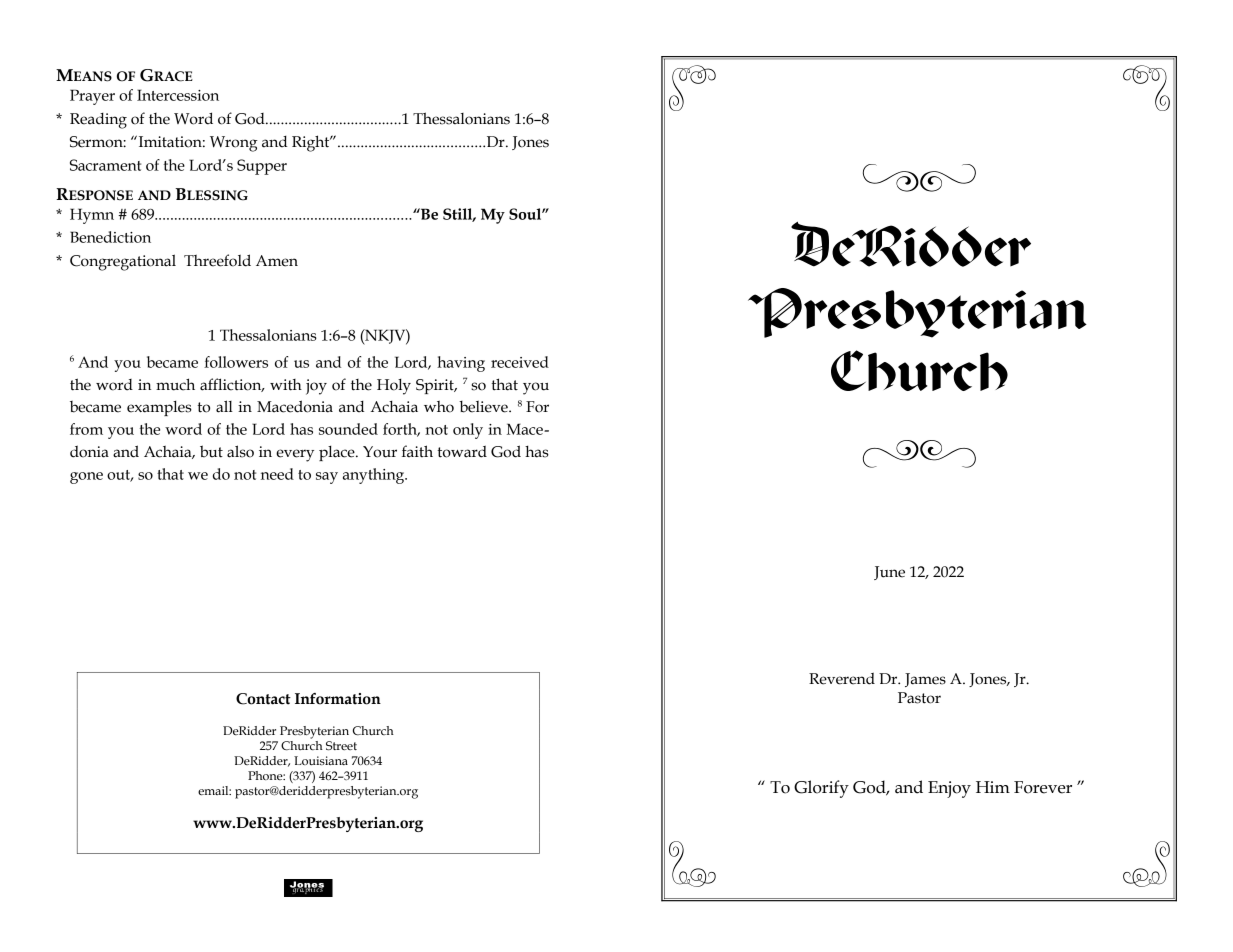  What do you see at coordinates (842, 678) in the screenshot?
I see `Reverend` at bounding box center [842, 678].
